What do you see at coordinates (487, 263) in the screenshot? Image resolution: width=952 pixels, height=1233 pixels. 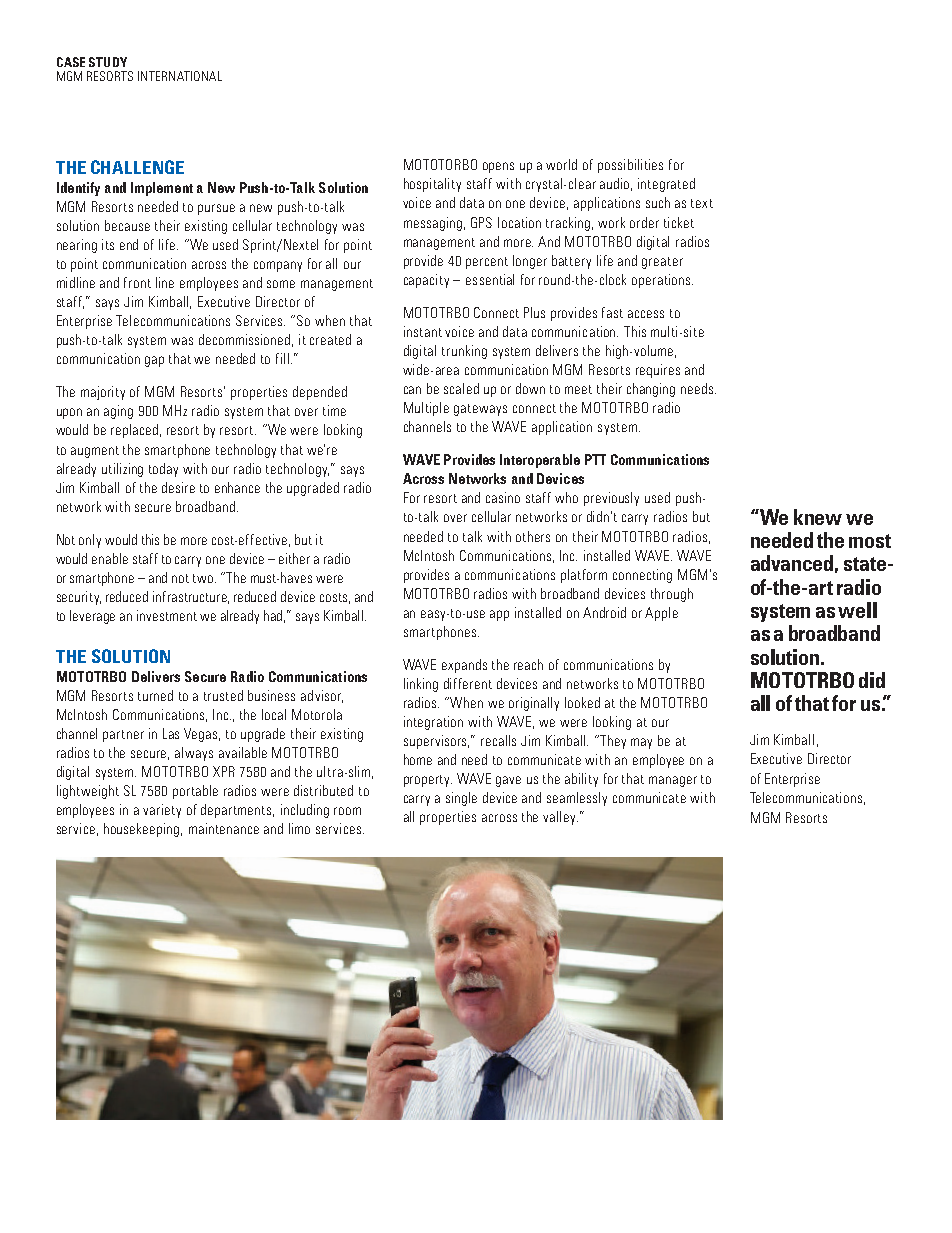 I see `percent` at bounding box center [487, 263].
